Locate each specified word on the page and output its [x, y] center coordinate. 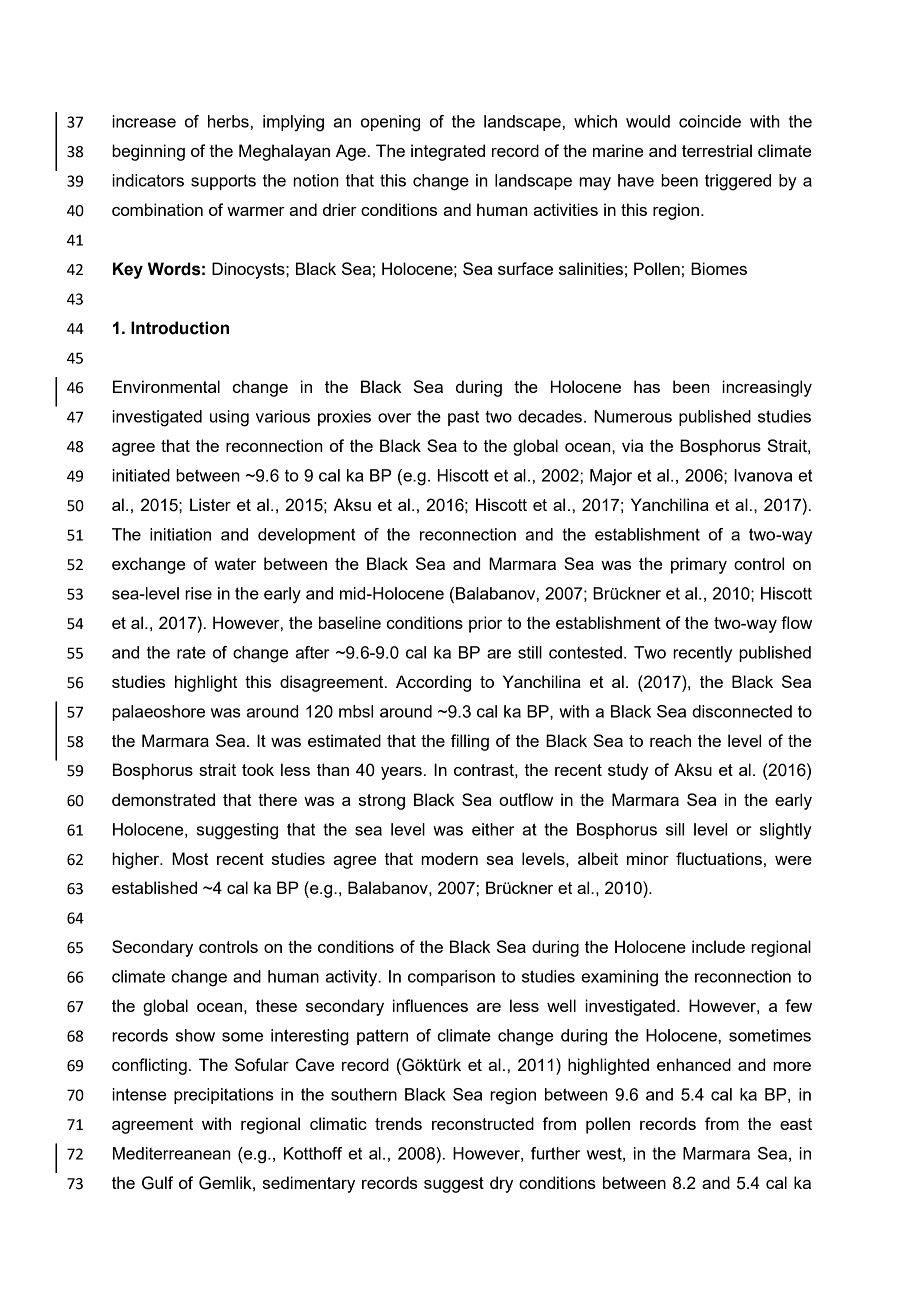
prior [486, 624]
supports [223, 182]
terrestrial [717, 150]
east [796, 1124]
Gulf [157, 1183]
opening [390, 123]
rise [198, 593]
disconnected [742, 711]
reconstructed [483, 1123]
